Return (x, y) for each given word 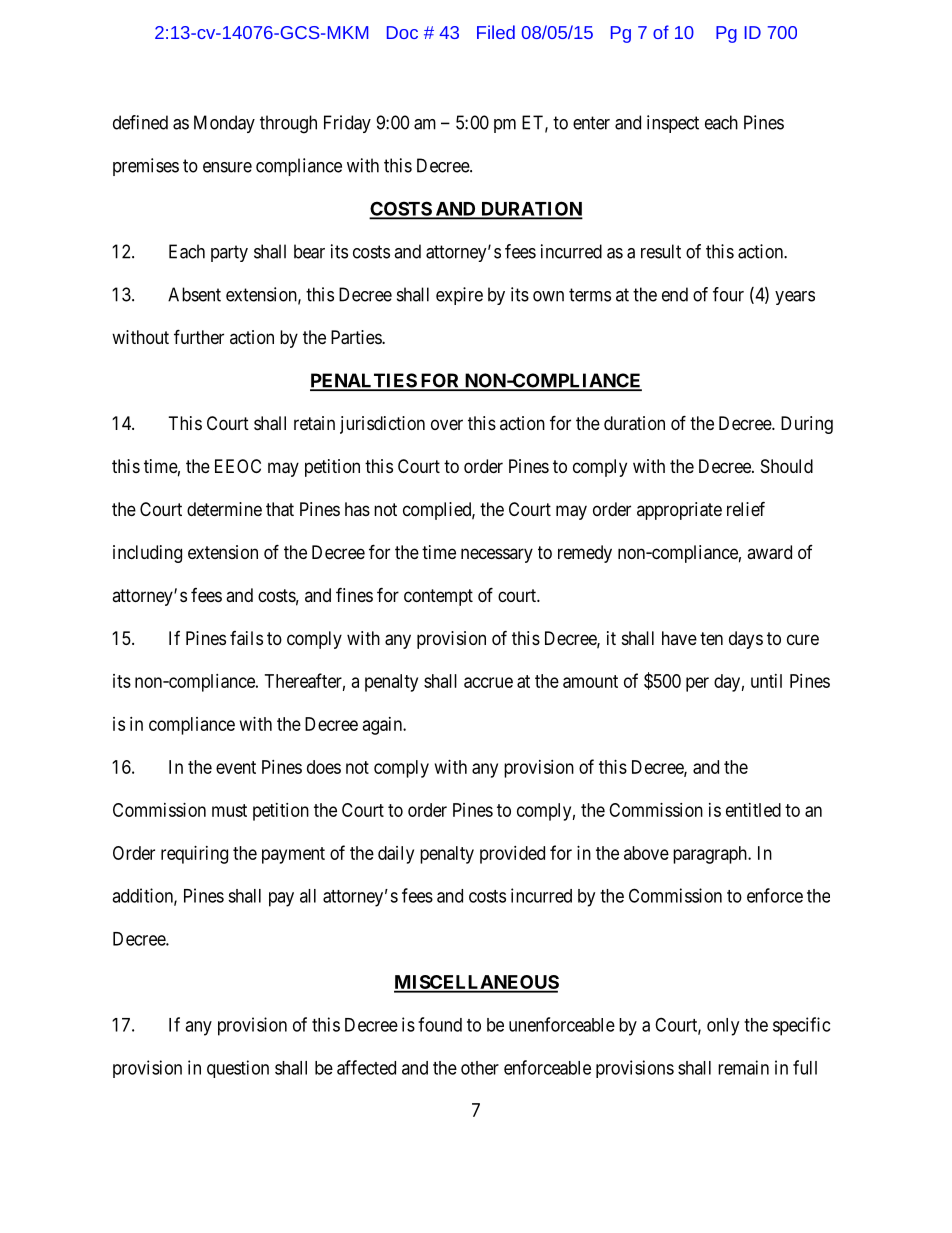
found (440, 1024)
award (769, 552)
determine (224, 509)
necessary (497, 555)
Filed (496, 32)
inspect (673, 124)
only (723, 1027)
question (238, 1069)
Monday (224, 124)
